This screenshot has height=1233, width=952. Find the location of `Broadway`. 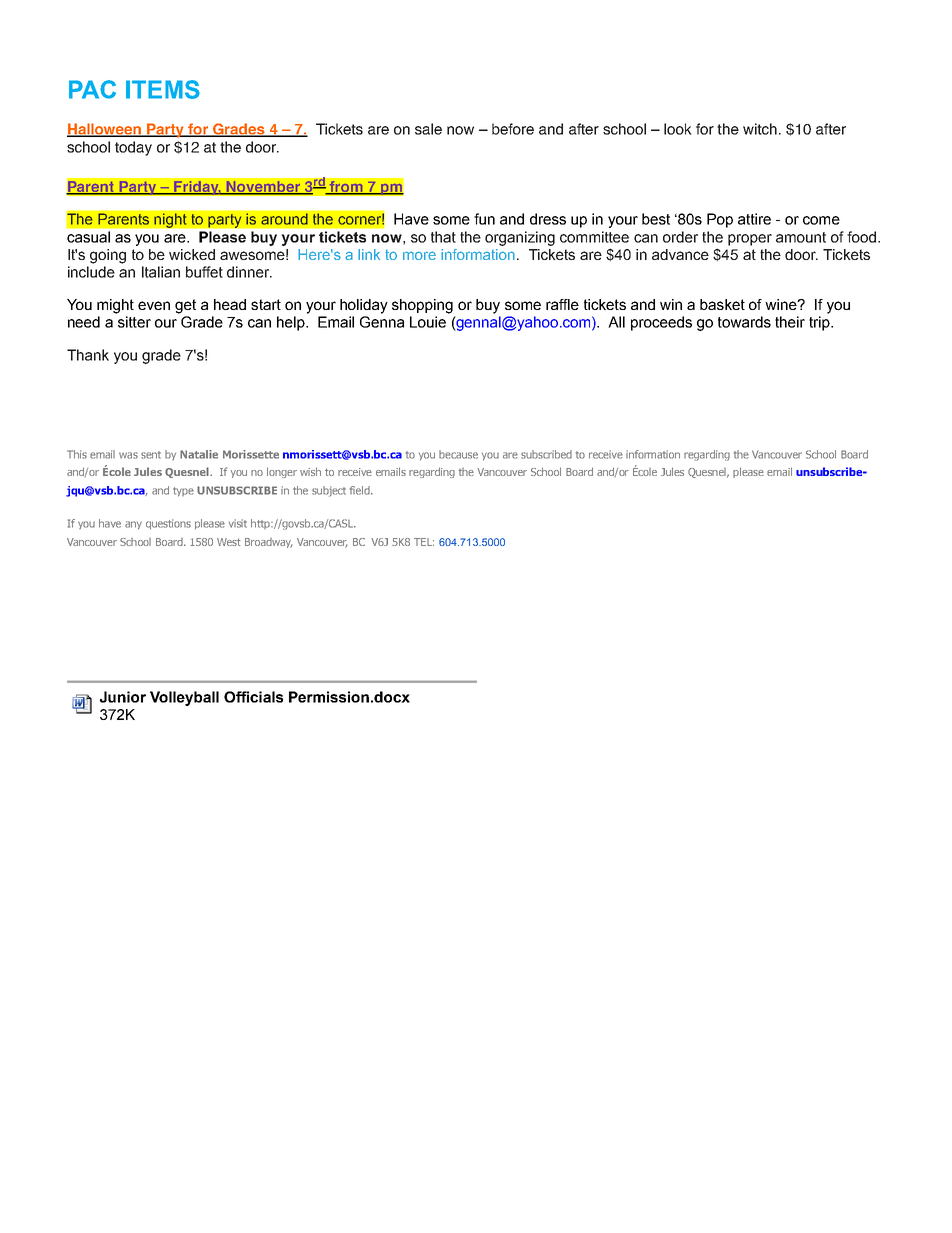

Broadway is located at coordinates (268, 543).
